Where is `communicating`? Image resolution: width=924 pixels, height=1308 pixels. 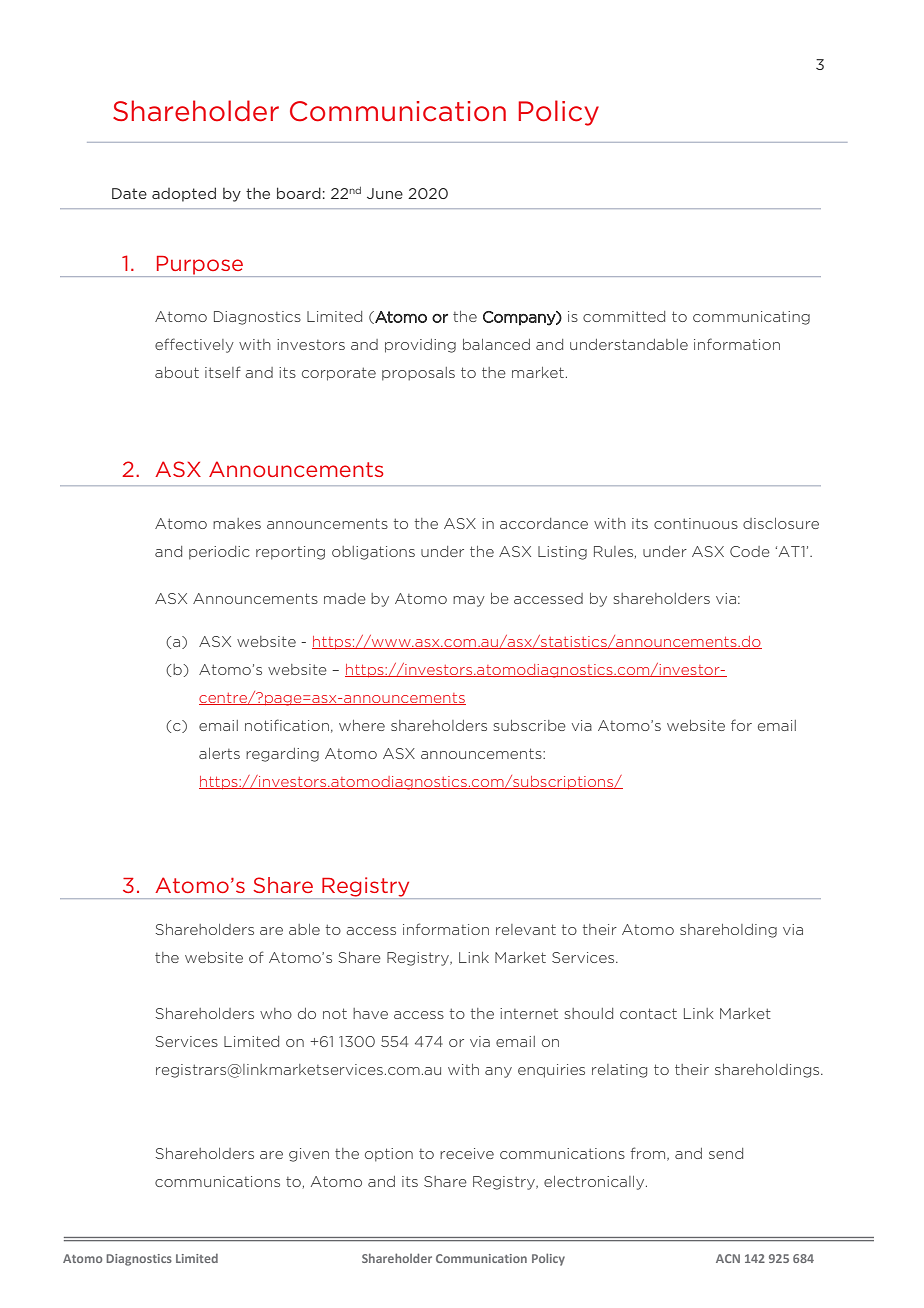 communicating is located at coordinates (751, 318).
